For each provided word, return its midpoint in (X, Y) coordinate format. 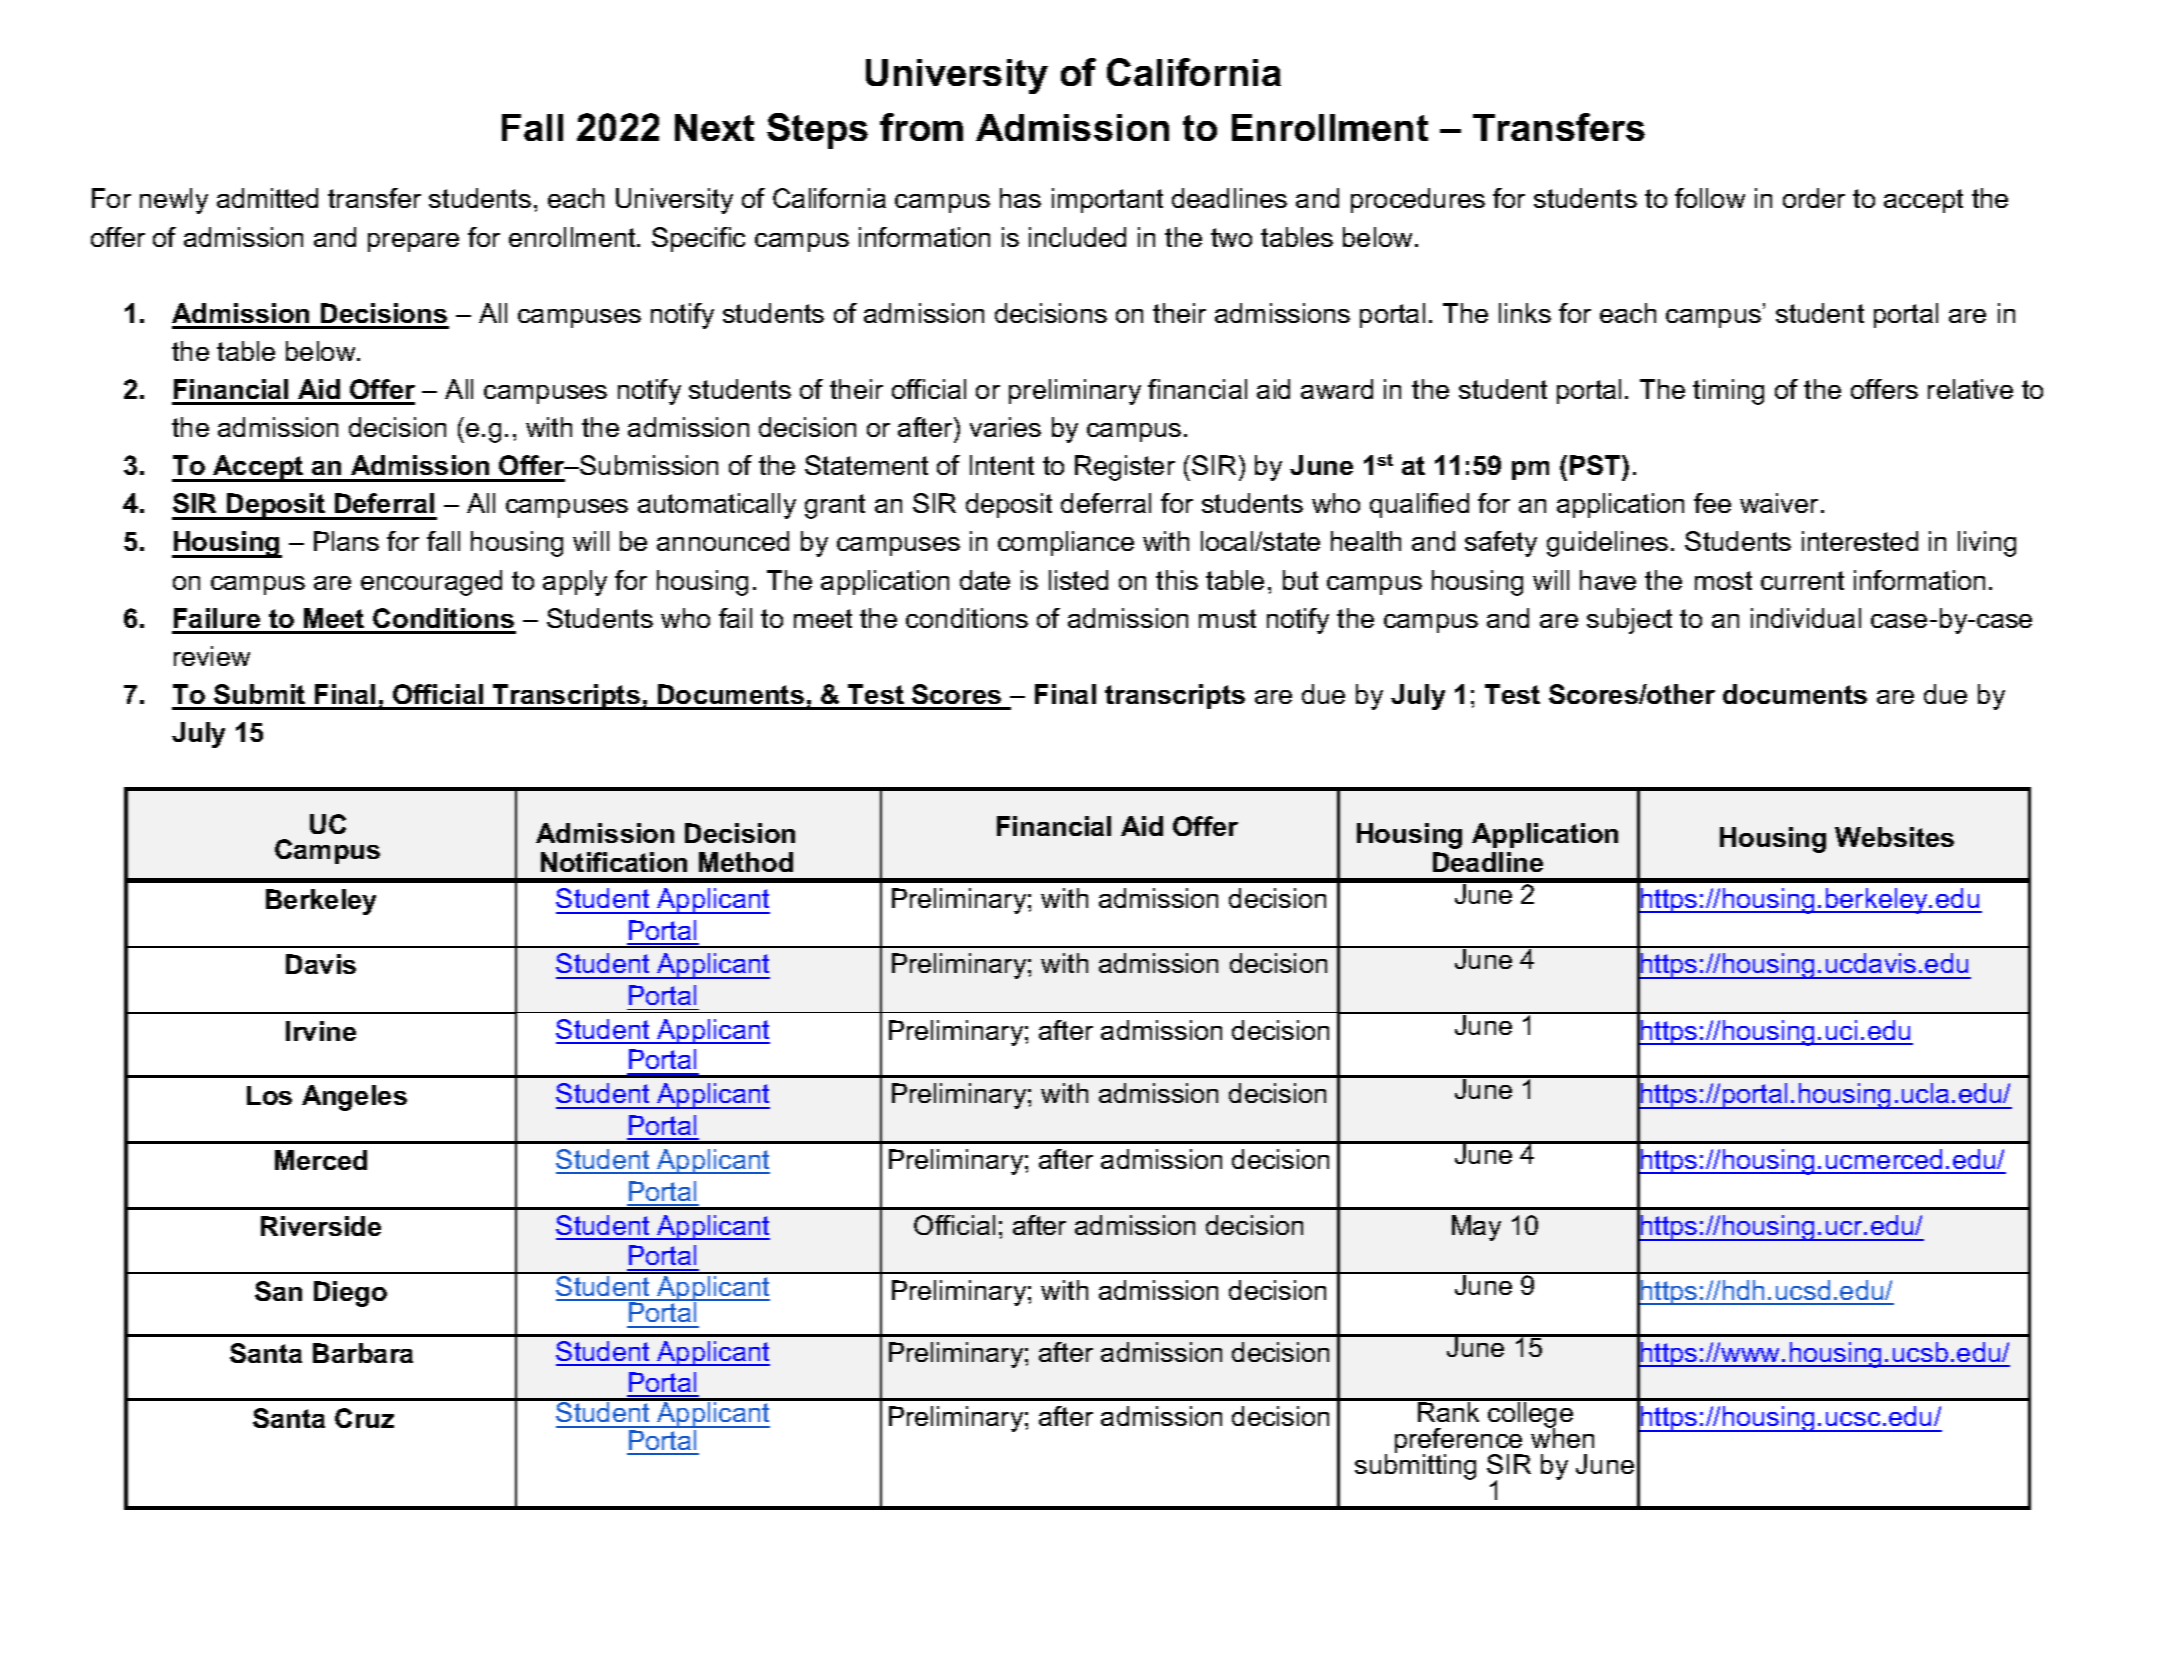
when (1562, 1437)
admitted (267, 198)
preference (1460, 1442)
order (1814, 198)
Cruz (364, 1418)
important (1107, 200)
